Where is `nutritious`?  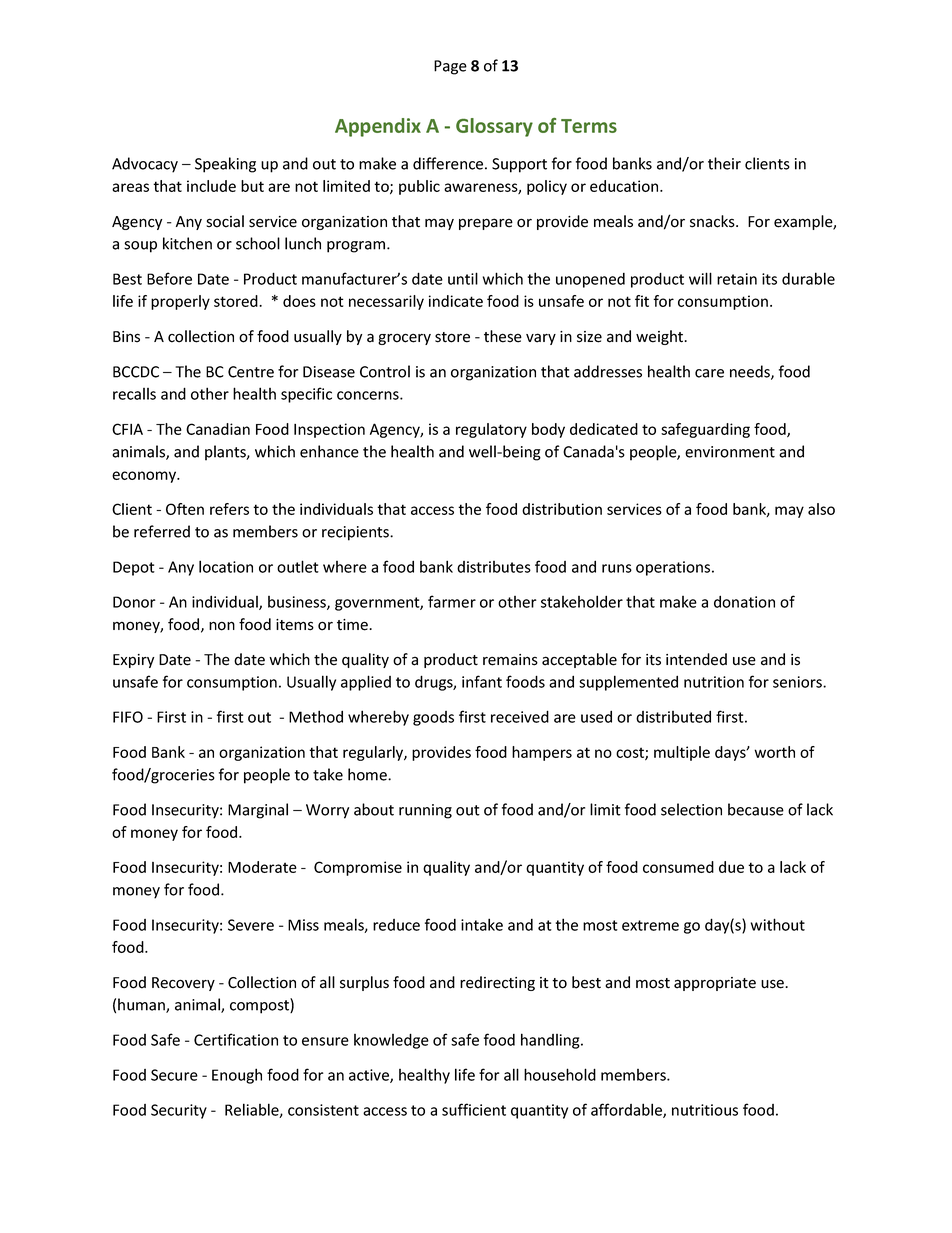
nutritious is located at coordinates (705, 1110).
